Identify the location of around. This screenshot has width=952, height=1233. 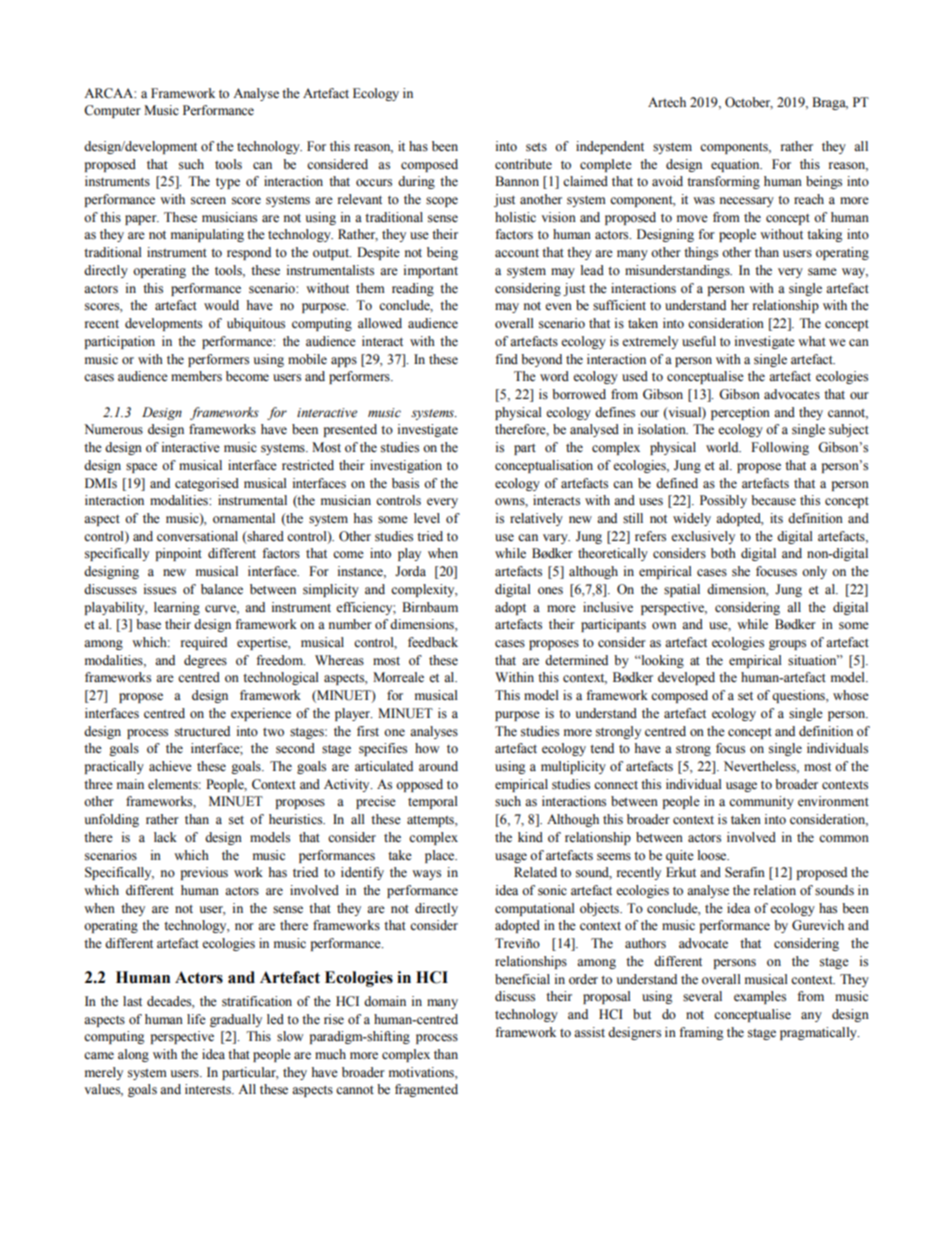
(438, 766).
